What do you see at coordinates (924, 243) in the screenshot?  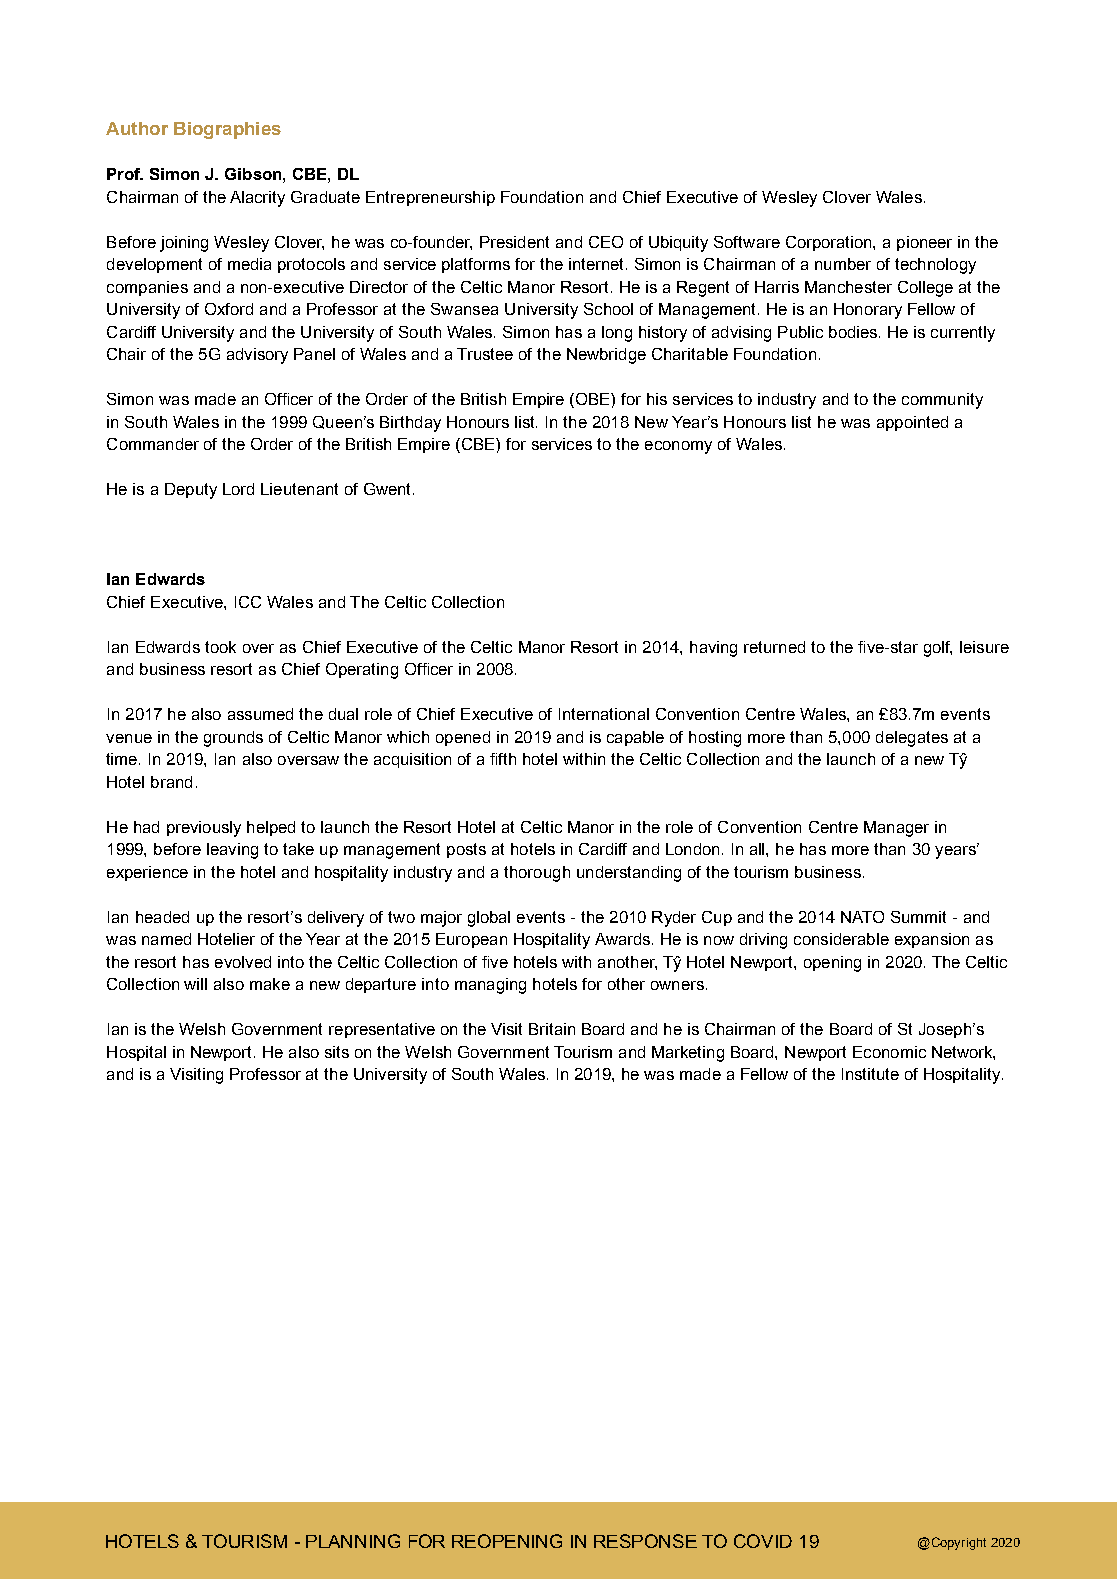 I see `pioneer` at bounding box center [924, 243].
